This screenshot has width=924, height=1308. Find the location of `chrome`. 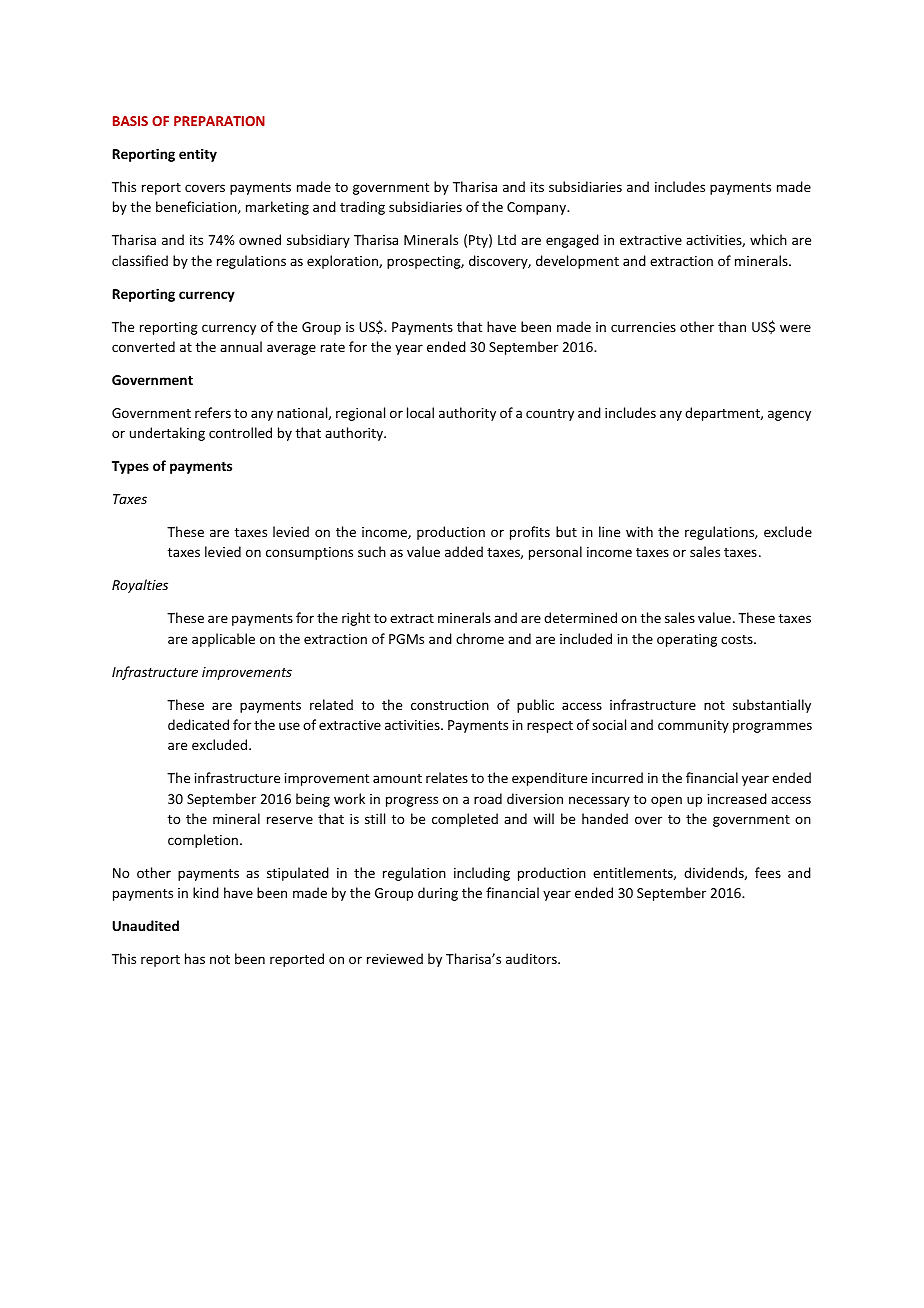

chrome is located at coordinates (480, 638).
